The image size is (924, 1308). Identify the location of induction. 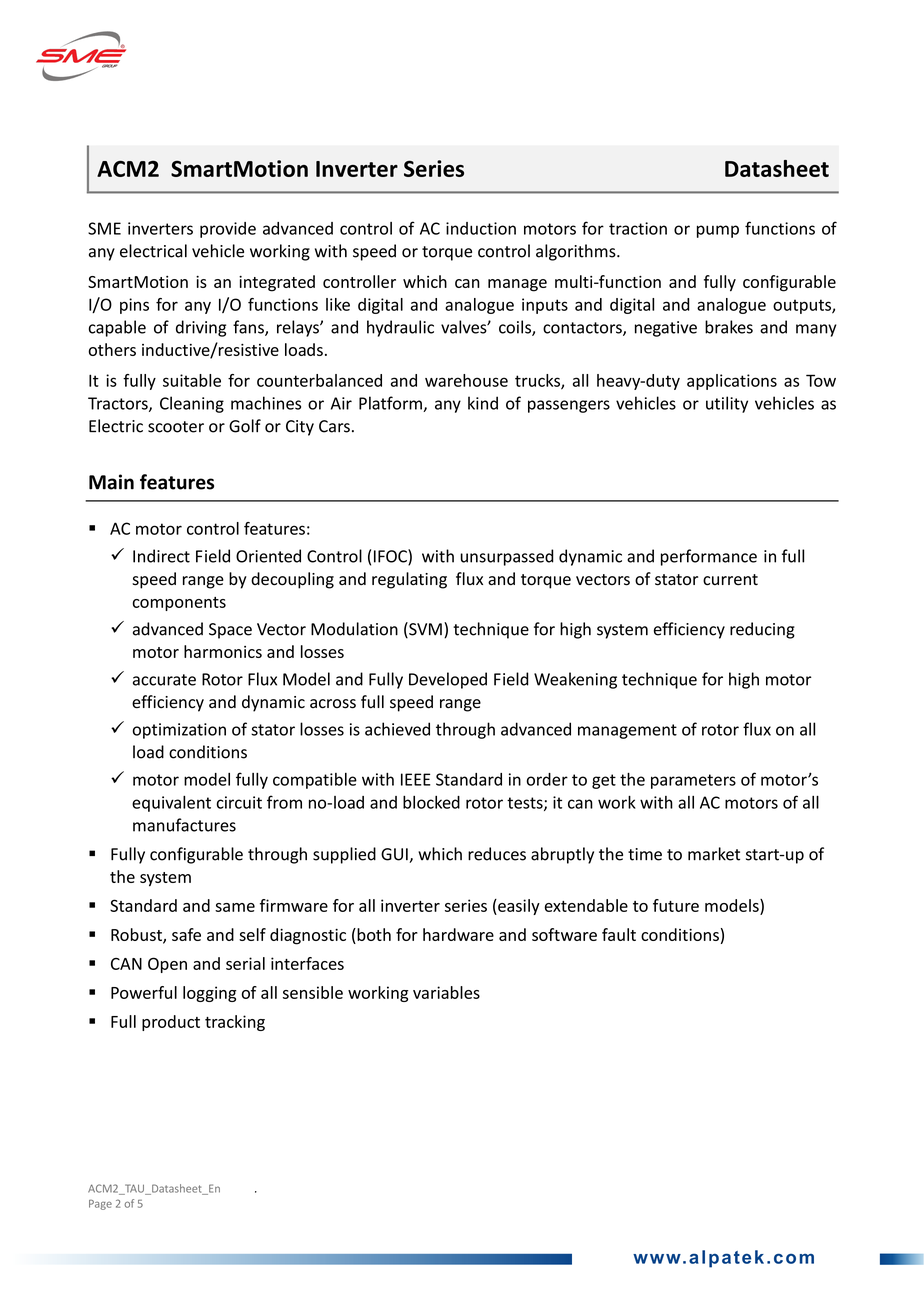
(481, 228).
